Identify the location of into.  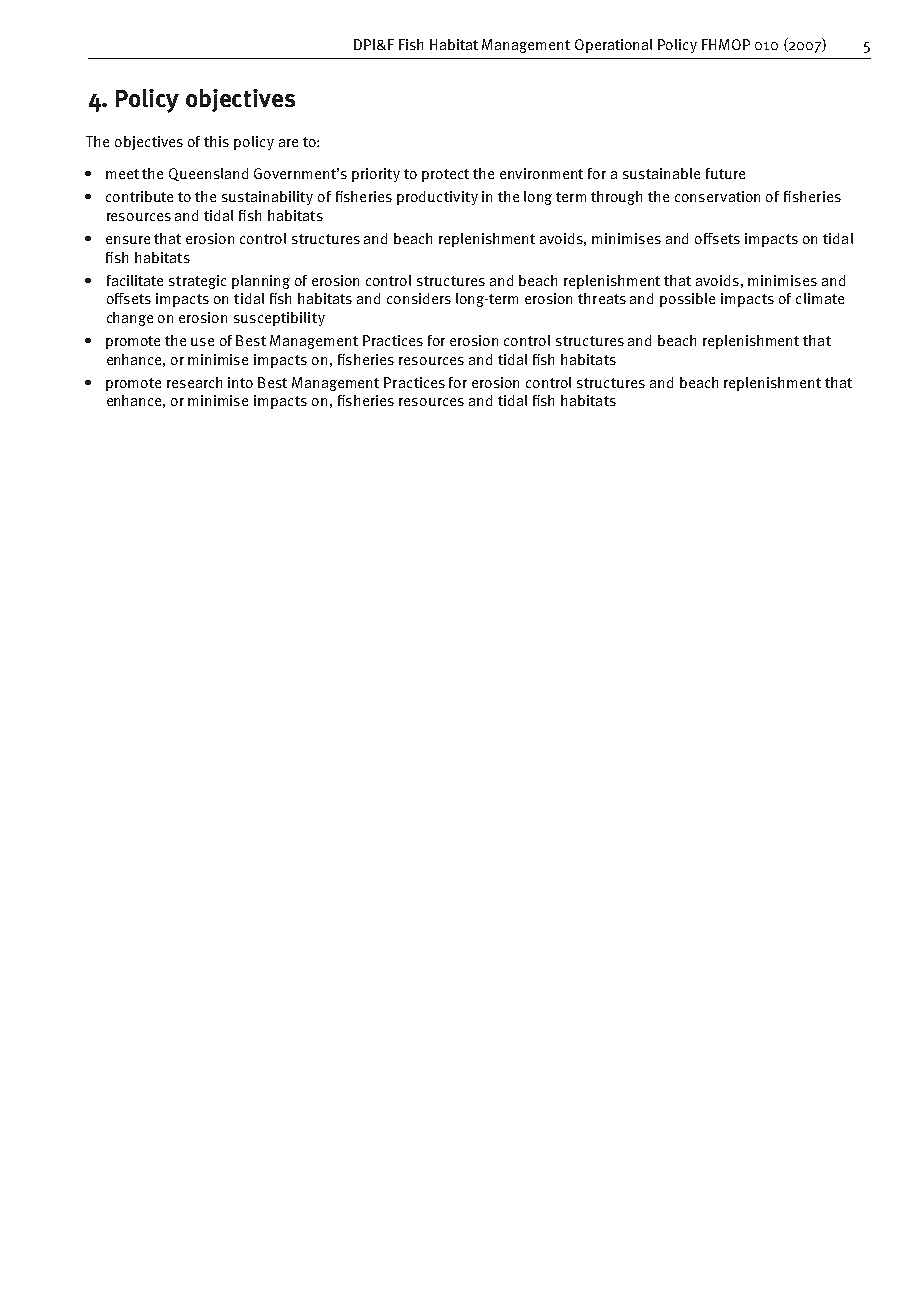
(240, 382).
